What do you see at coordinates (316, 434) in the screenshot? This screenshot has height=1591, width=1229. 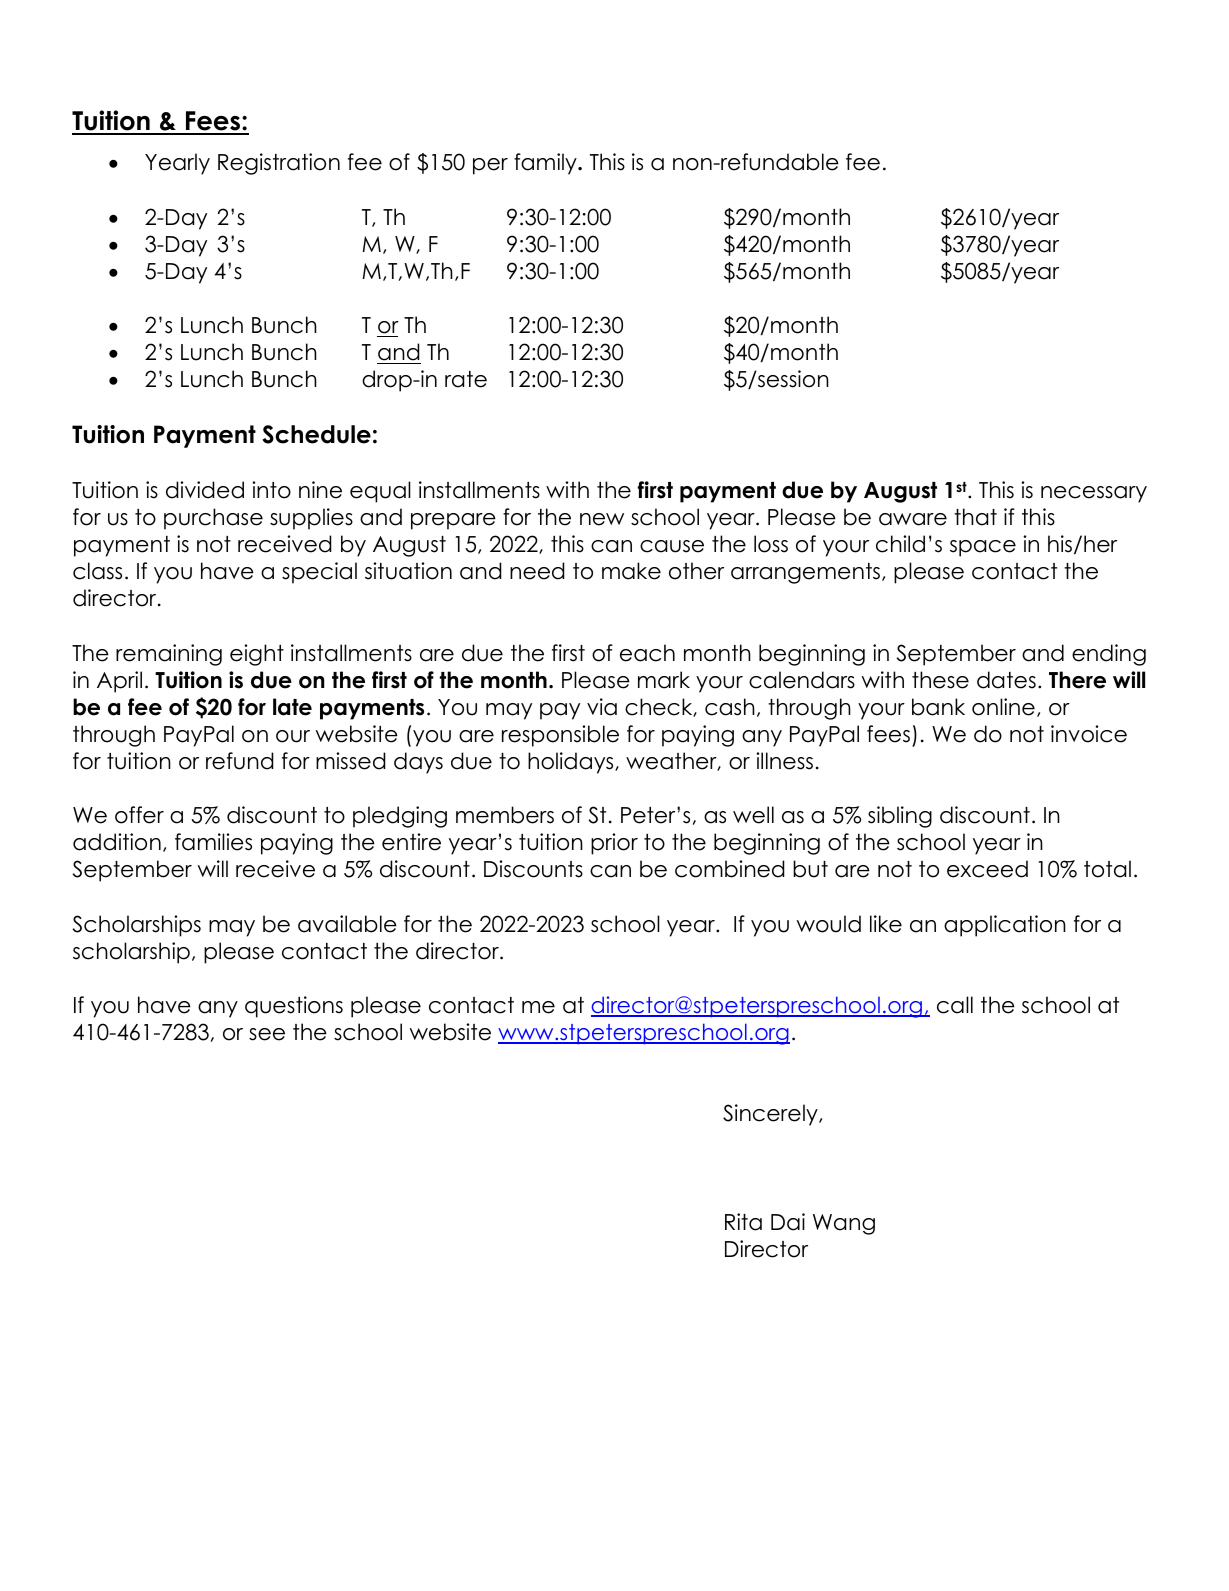 I see `Schedule` at bounding box center [316, 434].
